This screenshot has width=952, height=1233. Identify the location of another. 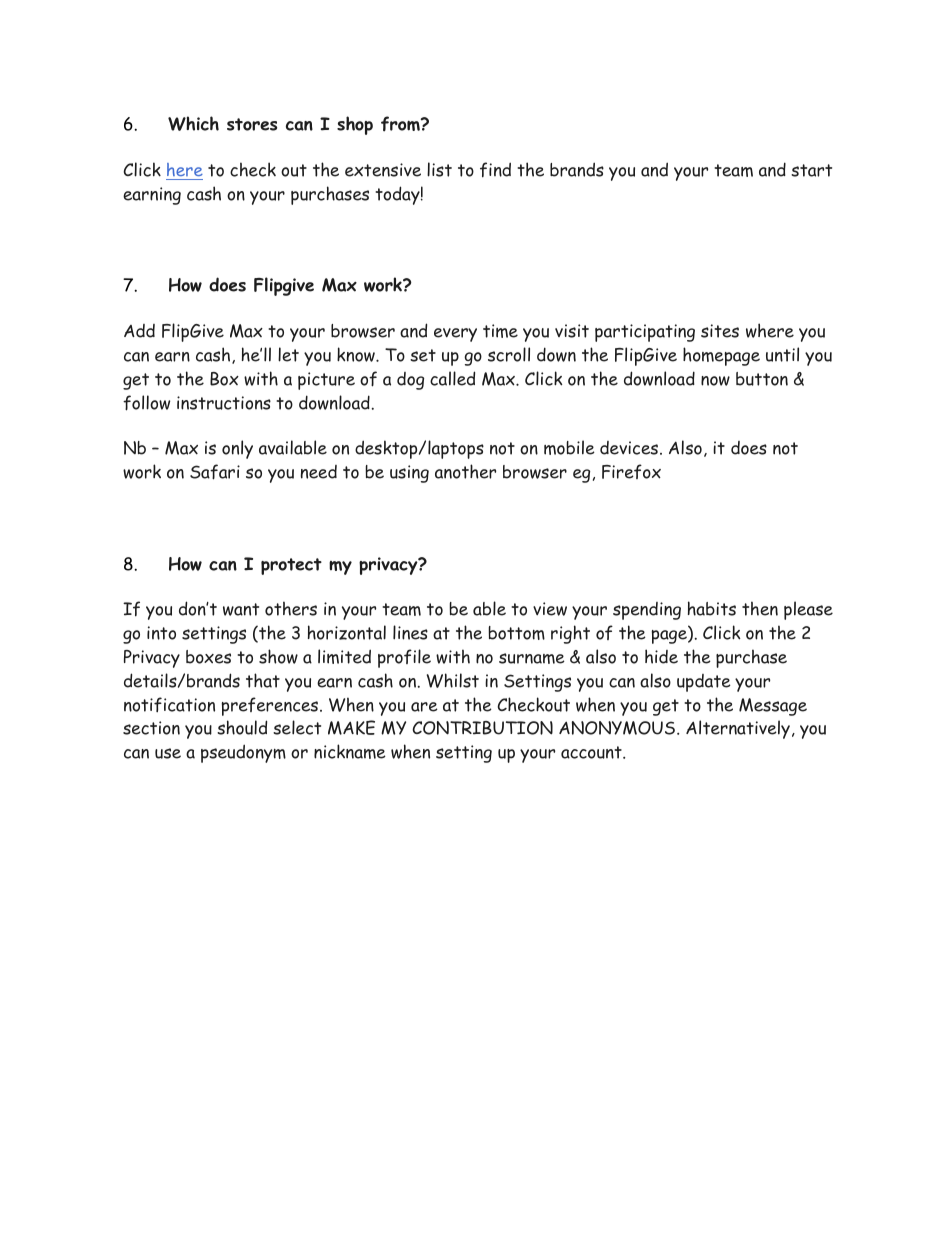
(465, 471).
